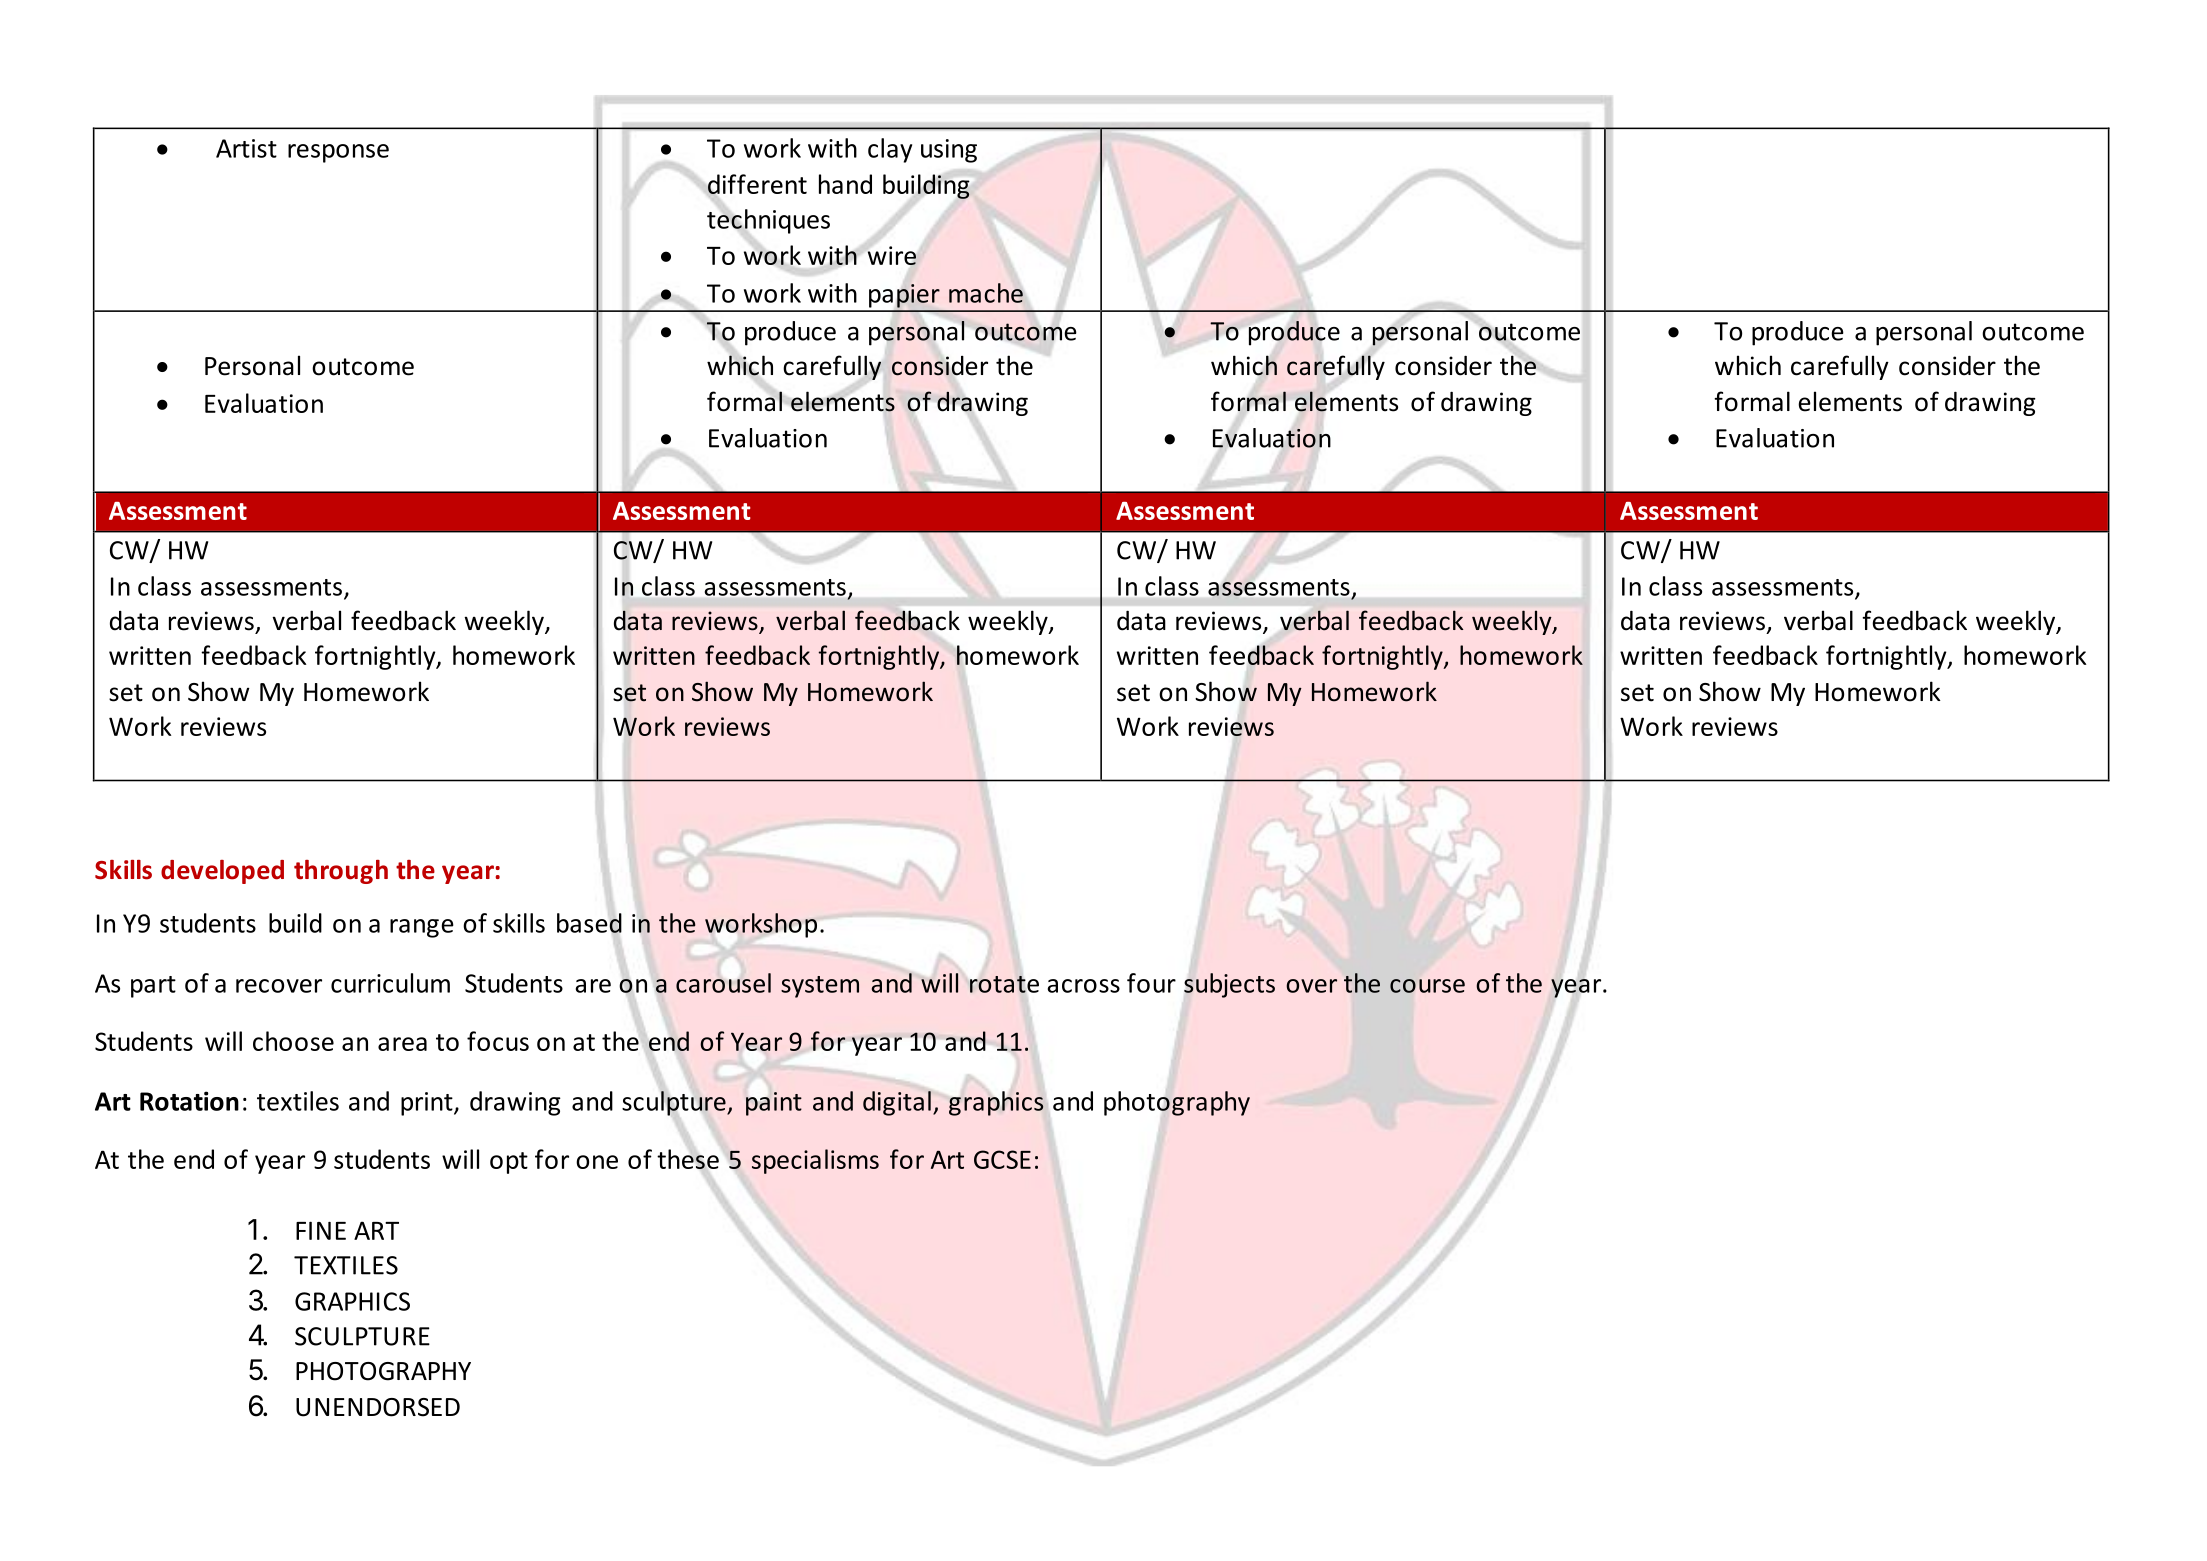  What do you see at coordinates (589, 923) in the page?
I see `based` at bounding box center [589, 923].
